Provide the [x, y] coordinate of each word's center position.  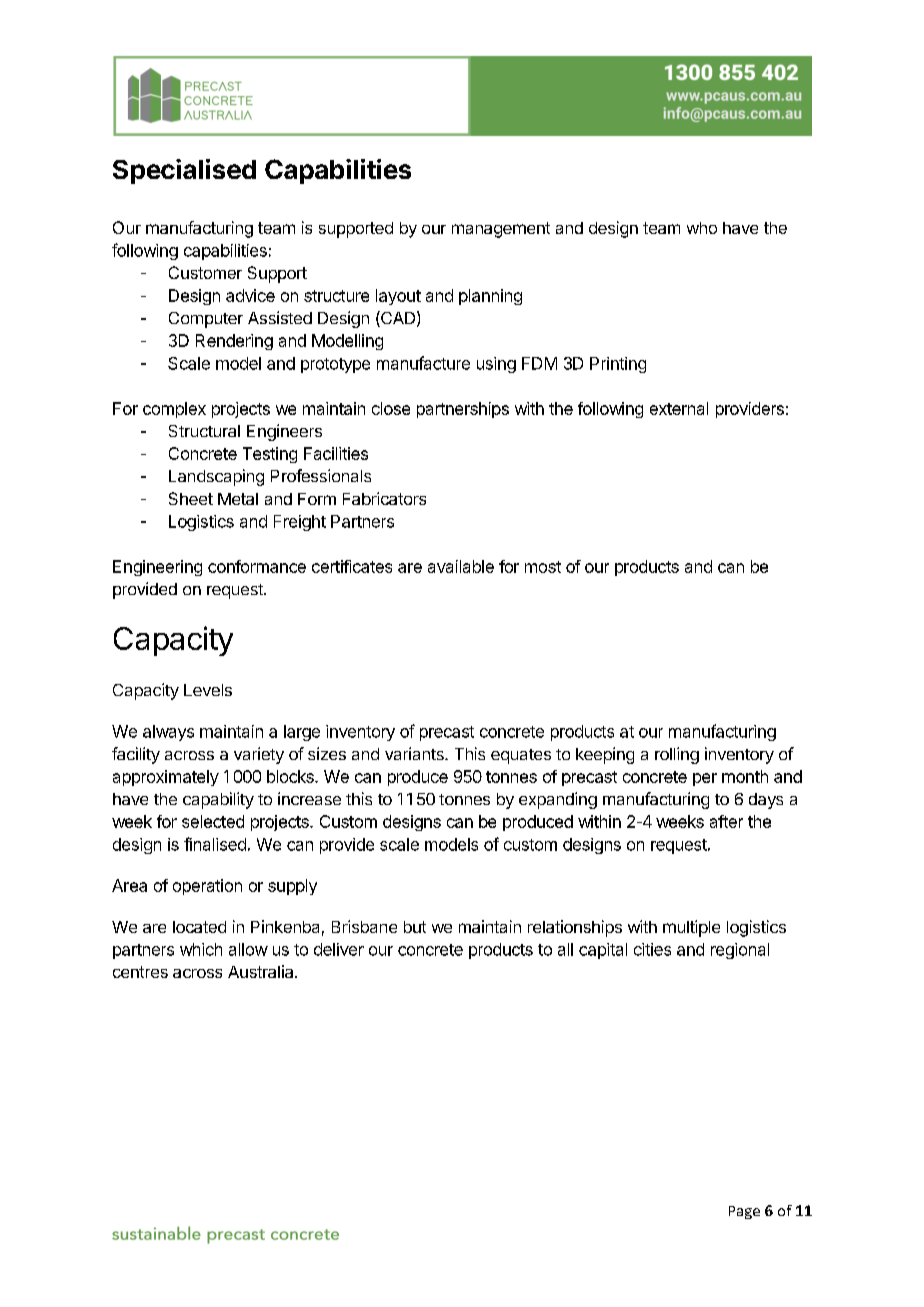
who [702, 228]
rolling [677, 755]
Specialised [184, 171]
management [501, 230]
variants [415, 753]
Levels [208, 690]
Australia [262, 971]
